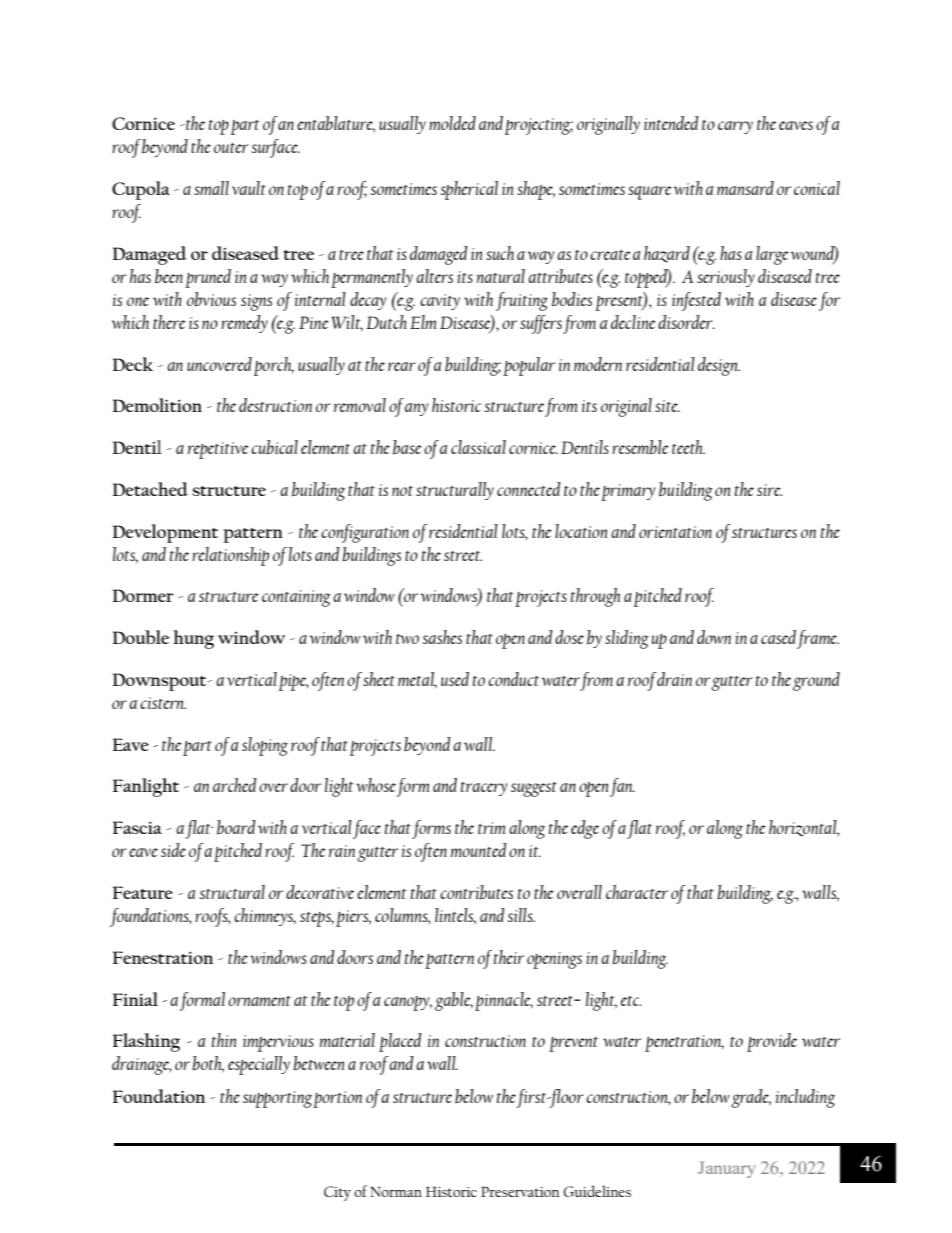 This screenshot has width=952, height=1233. I want to click on design, so click(719, 366).
